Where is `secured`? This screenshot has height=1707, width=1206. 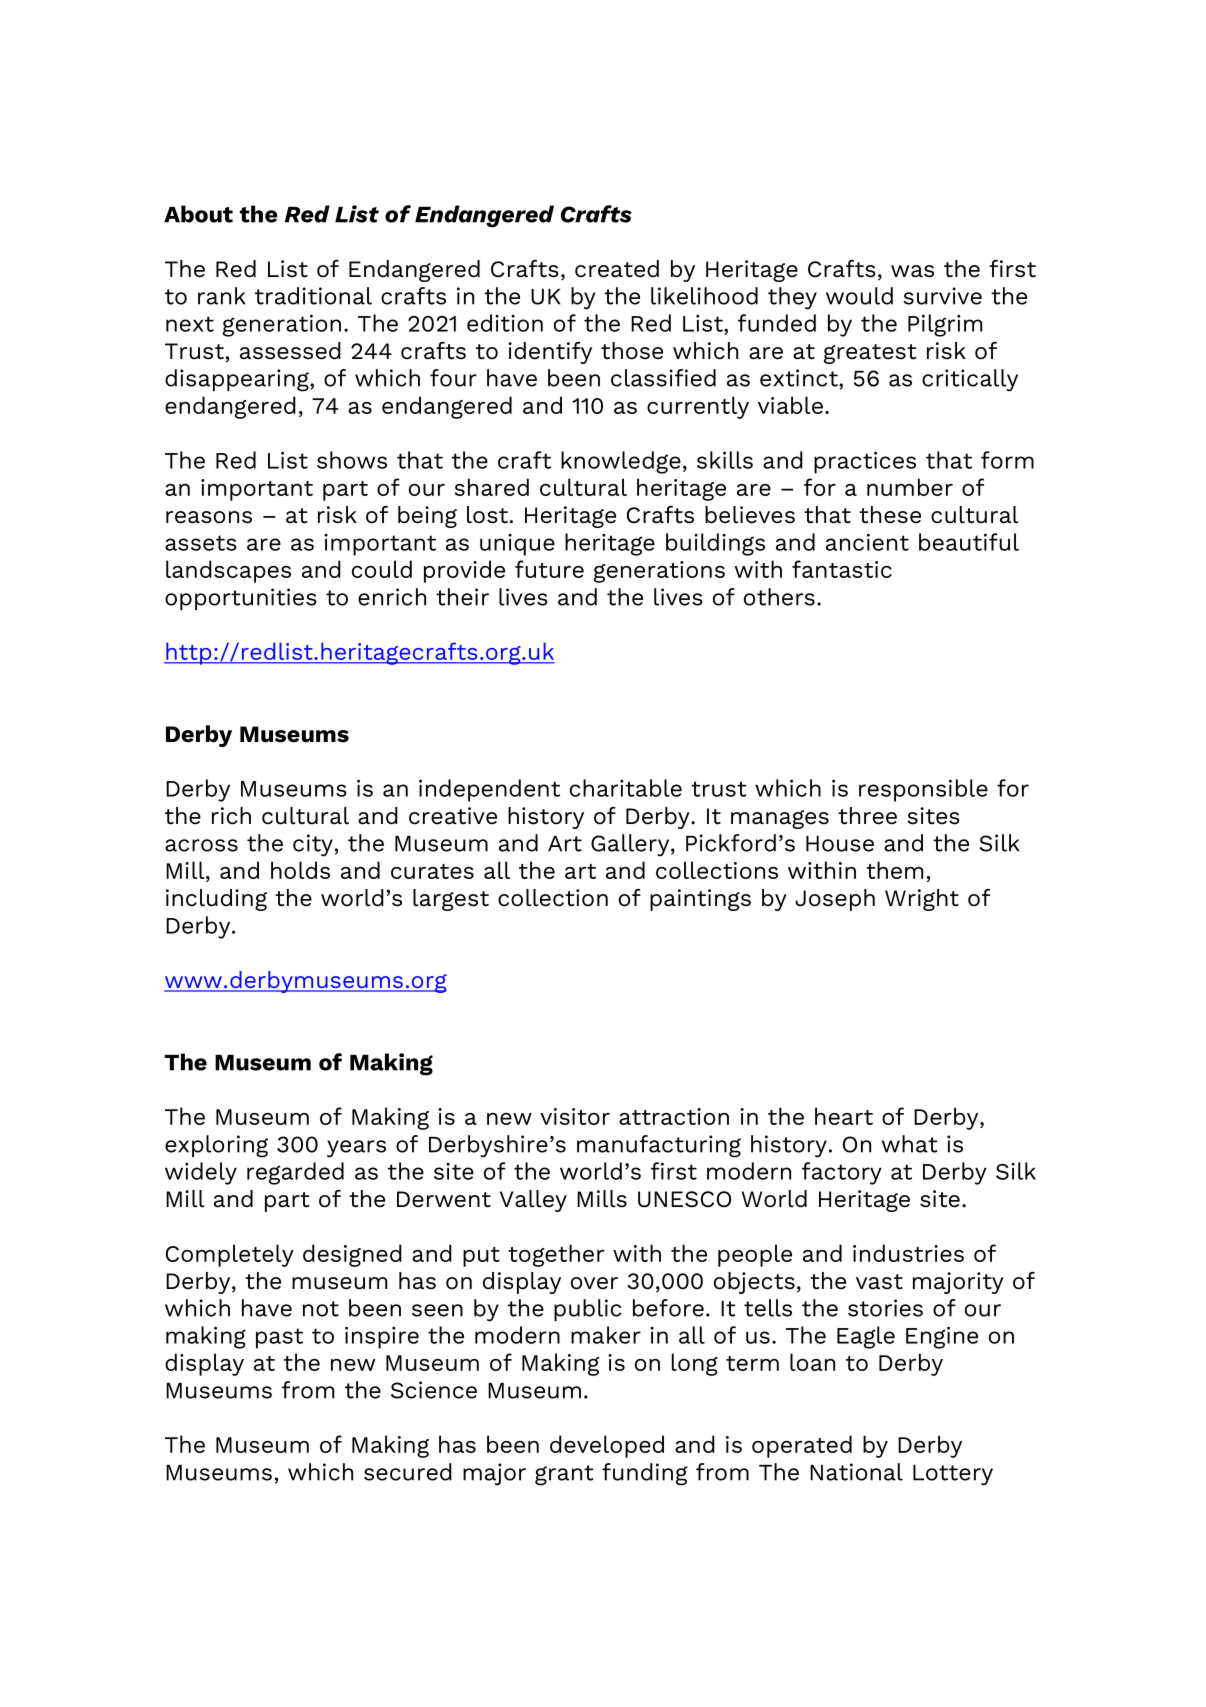
secured is located at coordinates (408, 1472).
